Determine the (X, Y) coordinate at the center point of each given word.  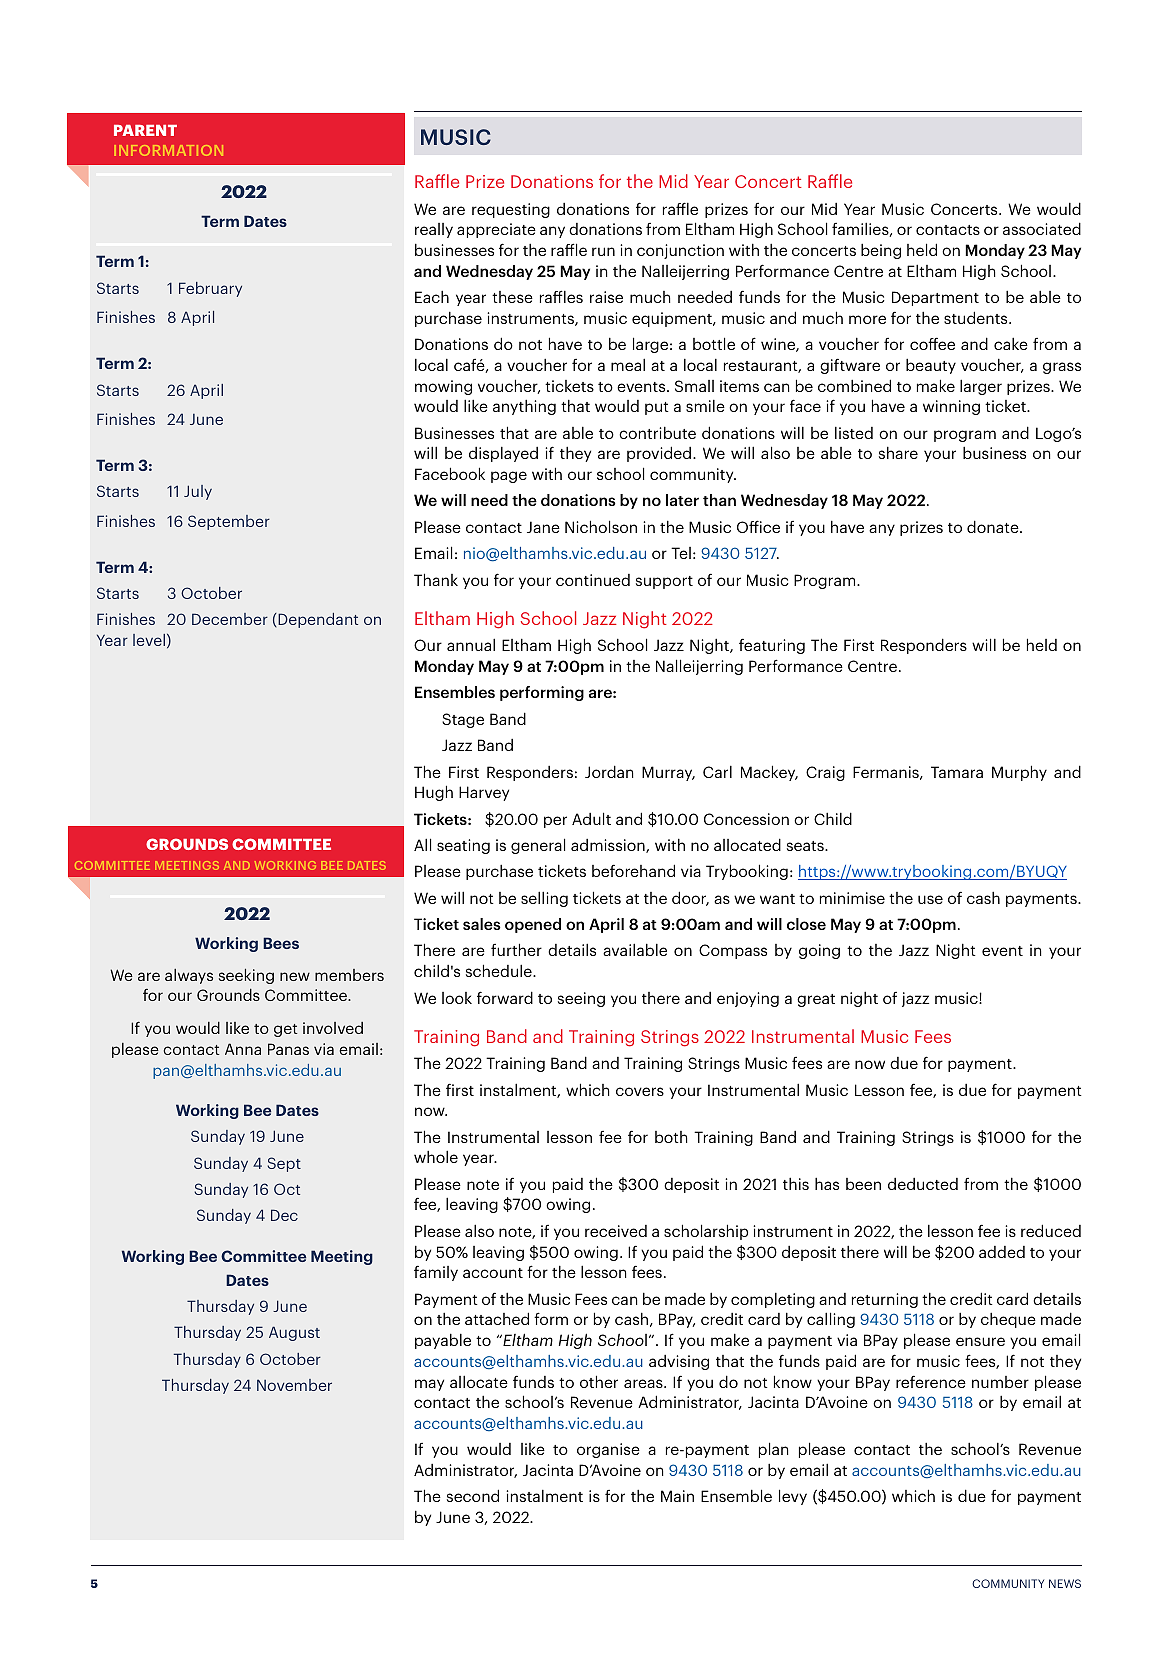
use (930, 899)
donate (994, 526)
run (603, 251)
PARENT (145, 130)
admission (609, 846)
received (616, 1231)
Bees (281, 943)
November (294, 1385)
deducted (923, 1184)
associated (1042, 228)
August (294, 1333)
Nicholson (601, 526)
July (198, 492)
